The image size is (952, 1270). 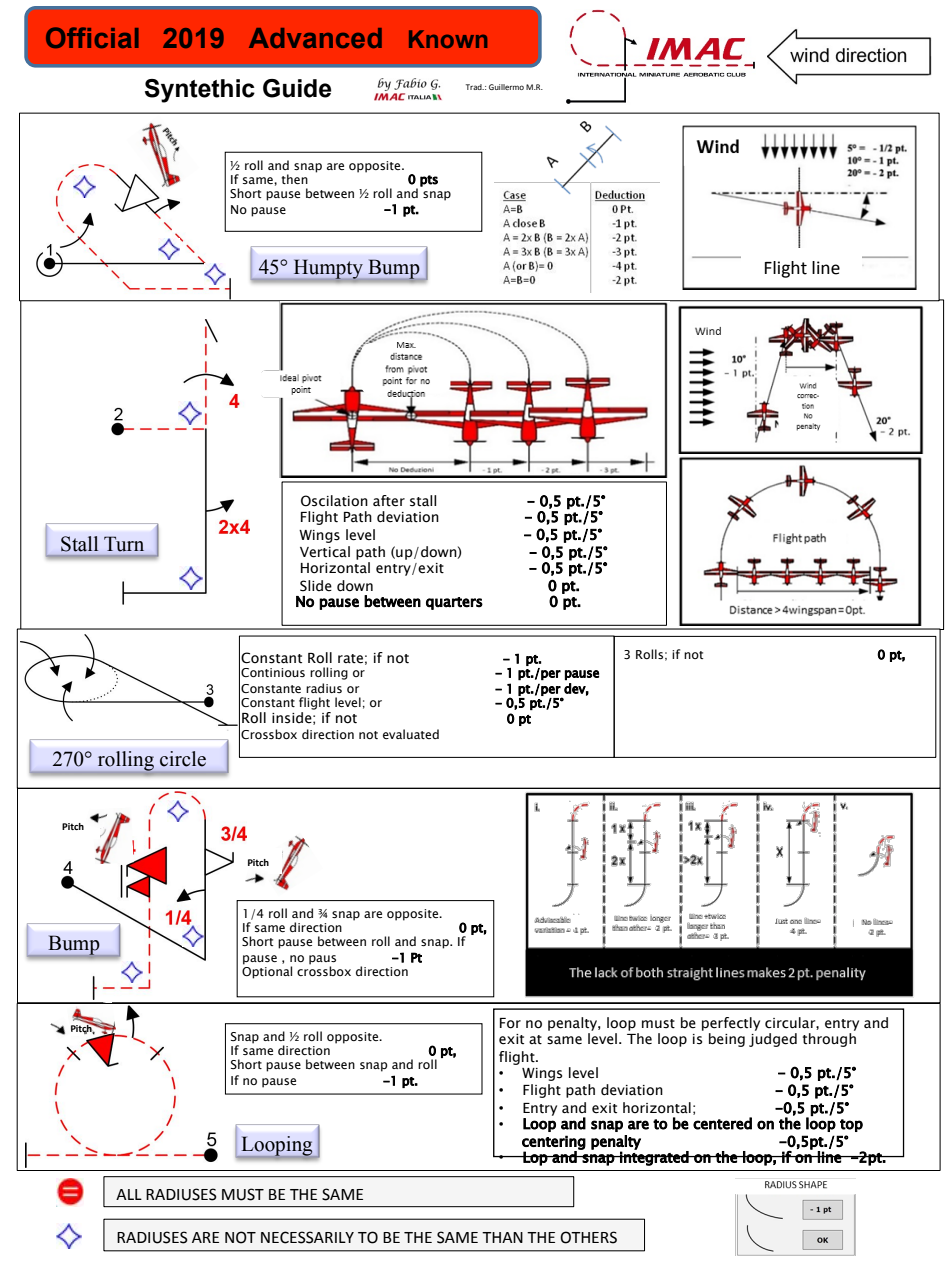 I want to click on after, so click(x=389, y=501).
